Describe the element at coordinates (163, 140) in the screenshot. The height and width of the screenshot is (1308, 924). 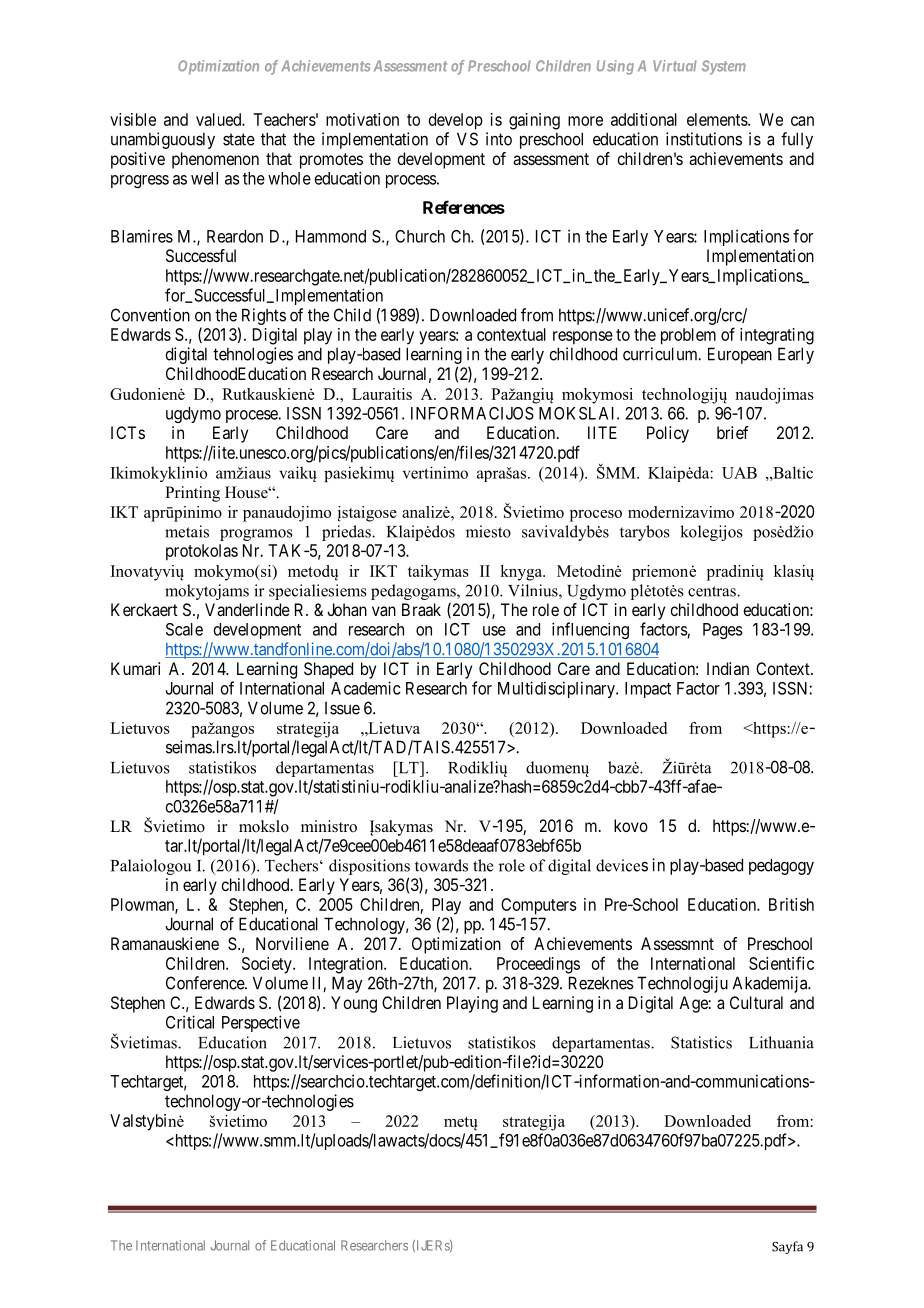
I see `unambiguously` at that location.
